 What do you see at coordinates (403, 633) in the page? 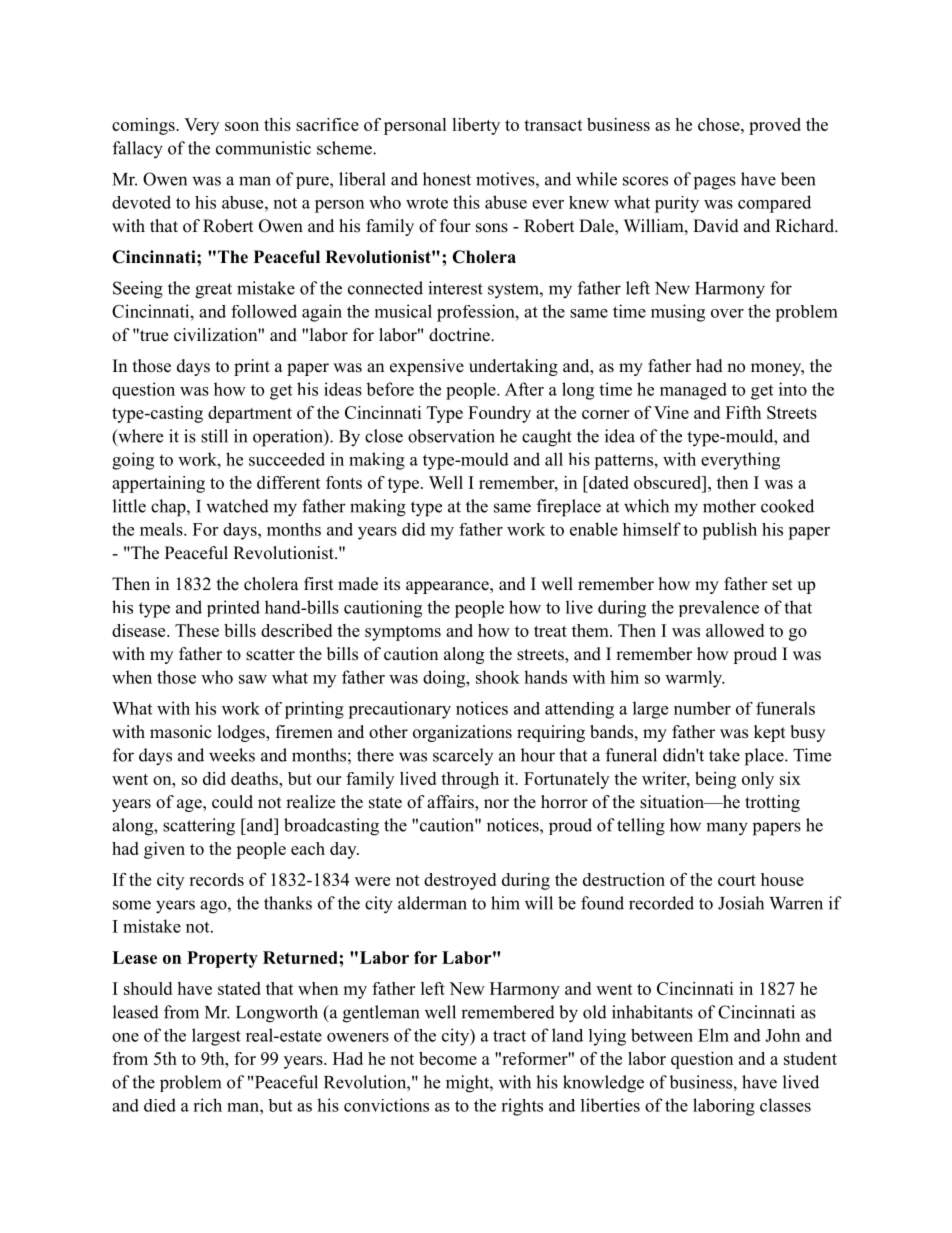
I see `symptoms` at bounding box center [403, 633].
